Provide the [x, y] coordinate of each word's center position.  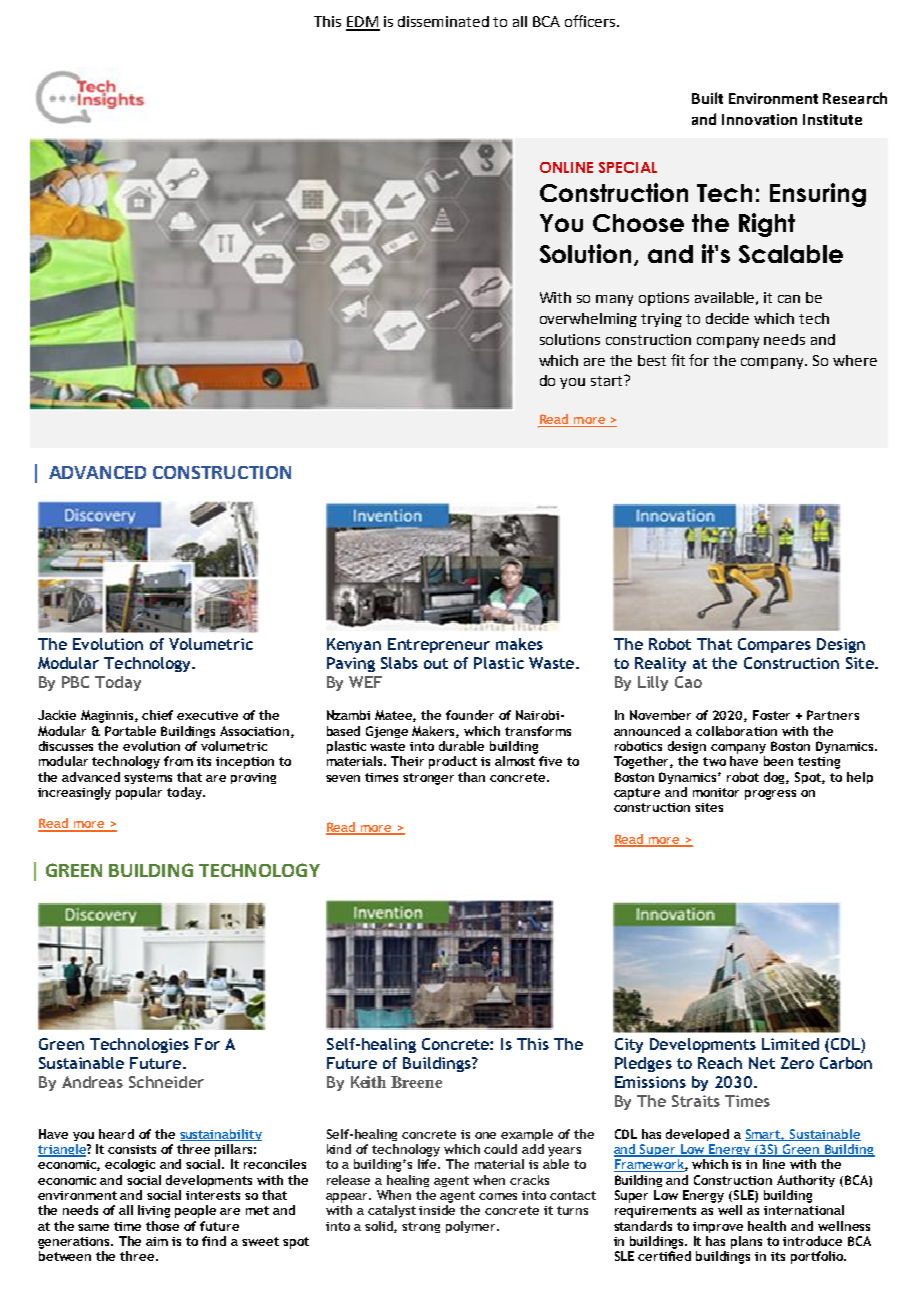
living [154, 1211]
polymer [472, 1227]
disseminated [443, 21]
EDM [363, 23]
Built [707, 98]
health [767, 1226]
